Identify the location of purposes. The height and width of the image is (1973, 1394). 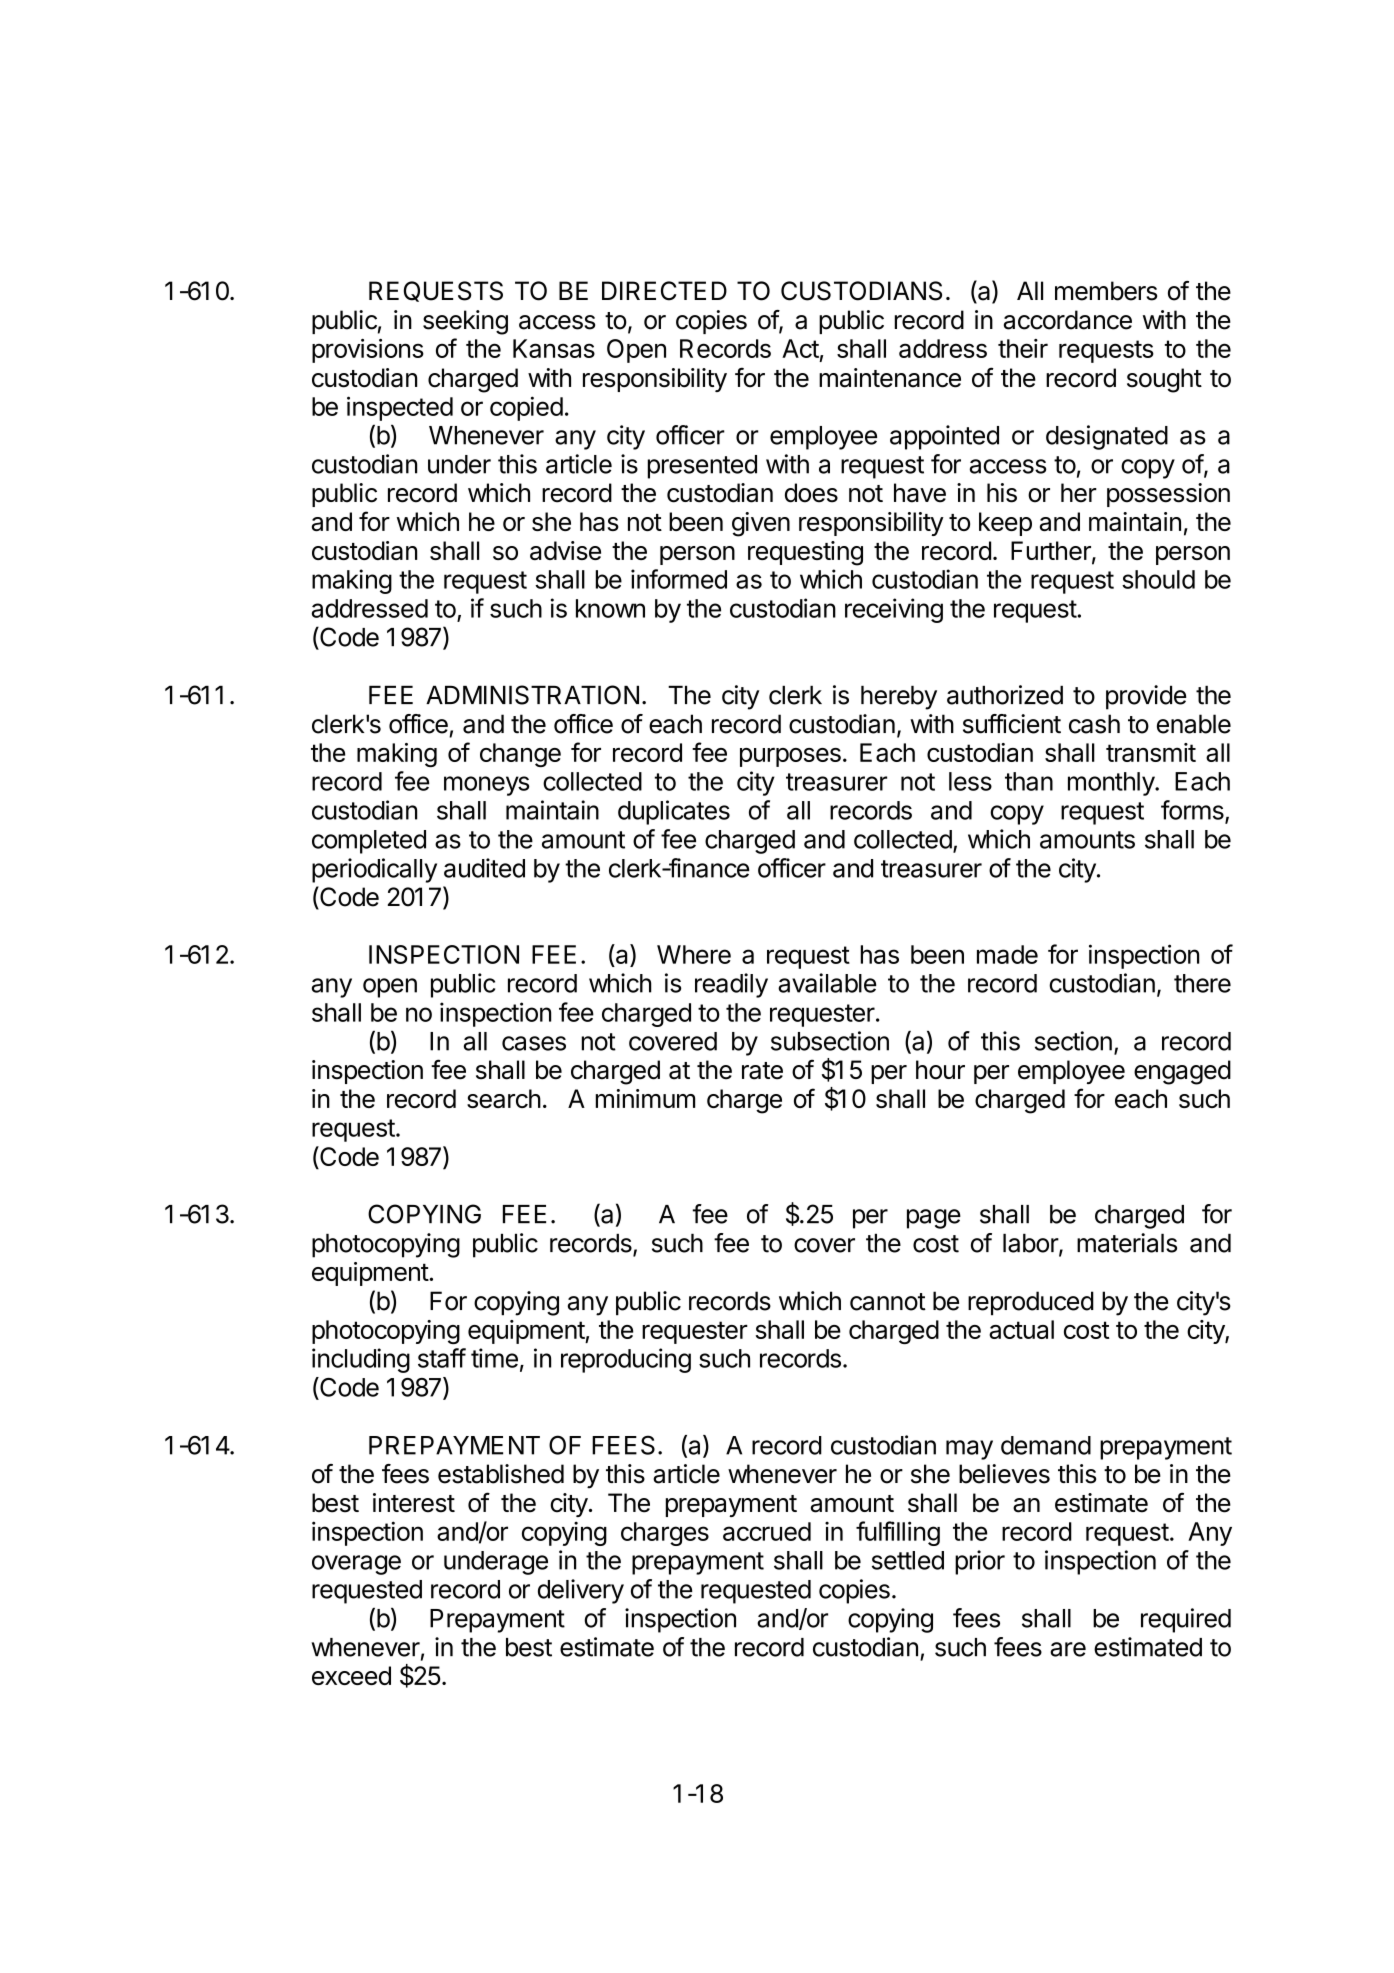
(790, 757).
